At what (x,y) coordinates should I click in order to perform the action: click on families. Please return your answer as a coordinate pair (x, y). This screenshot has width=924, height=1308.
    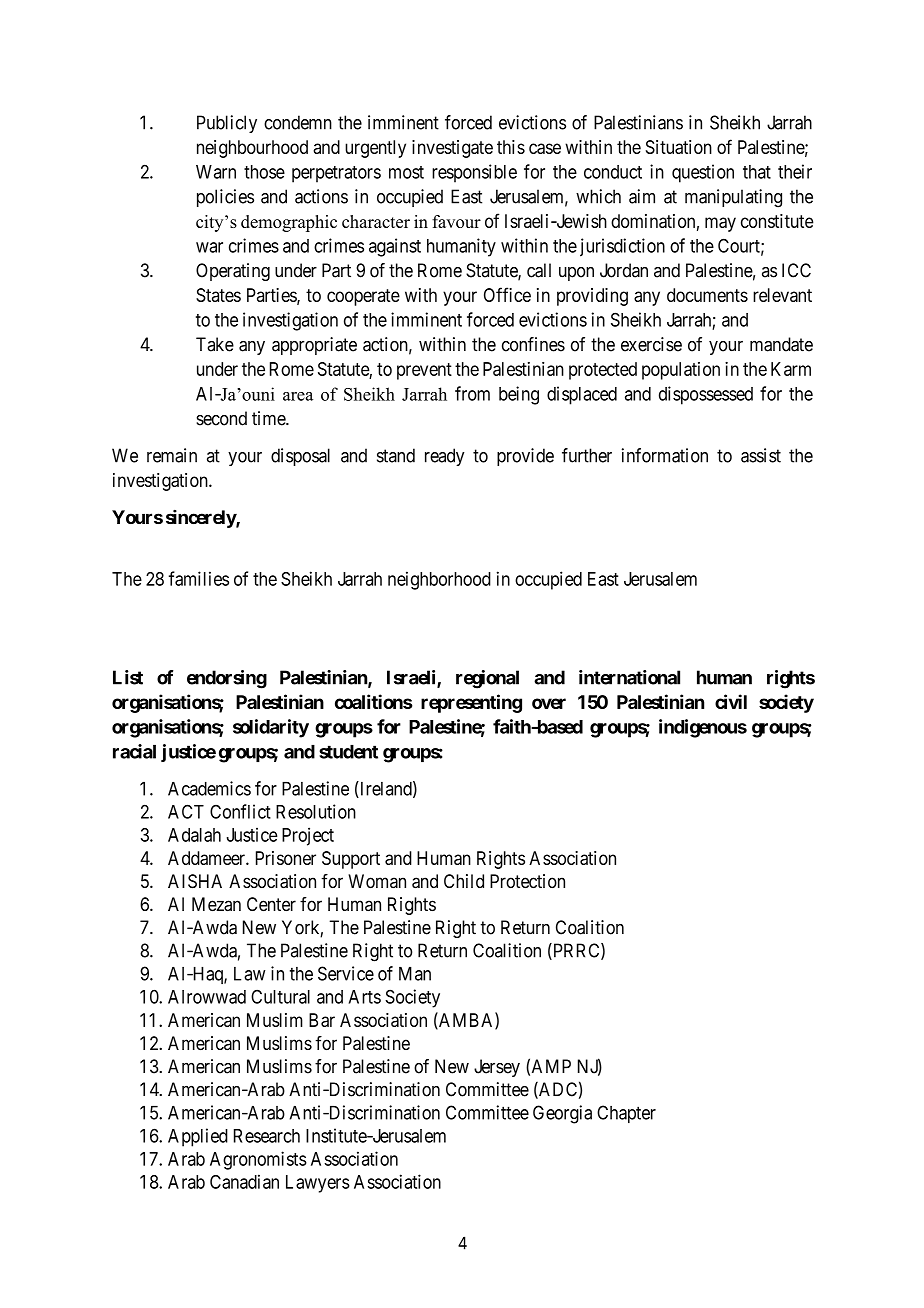
    Looking at the image, I should click on (199, 578).
